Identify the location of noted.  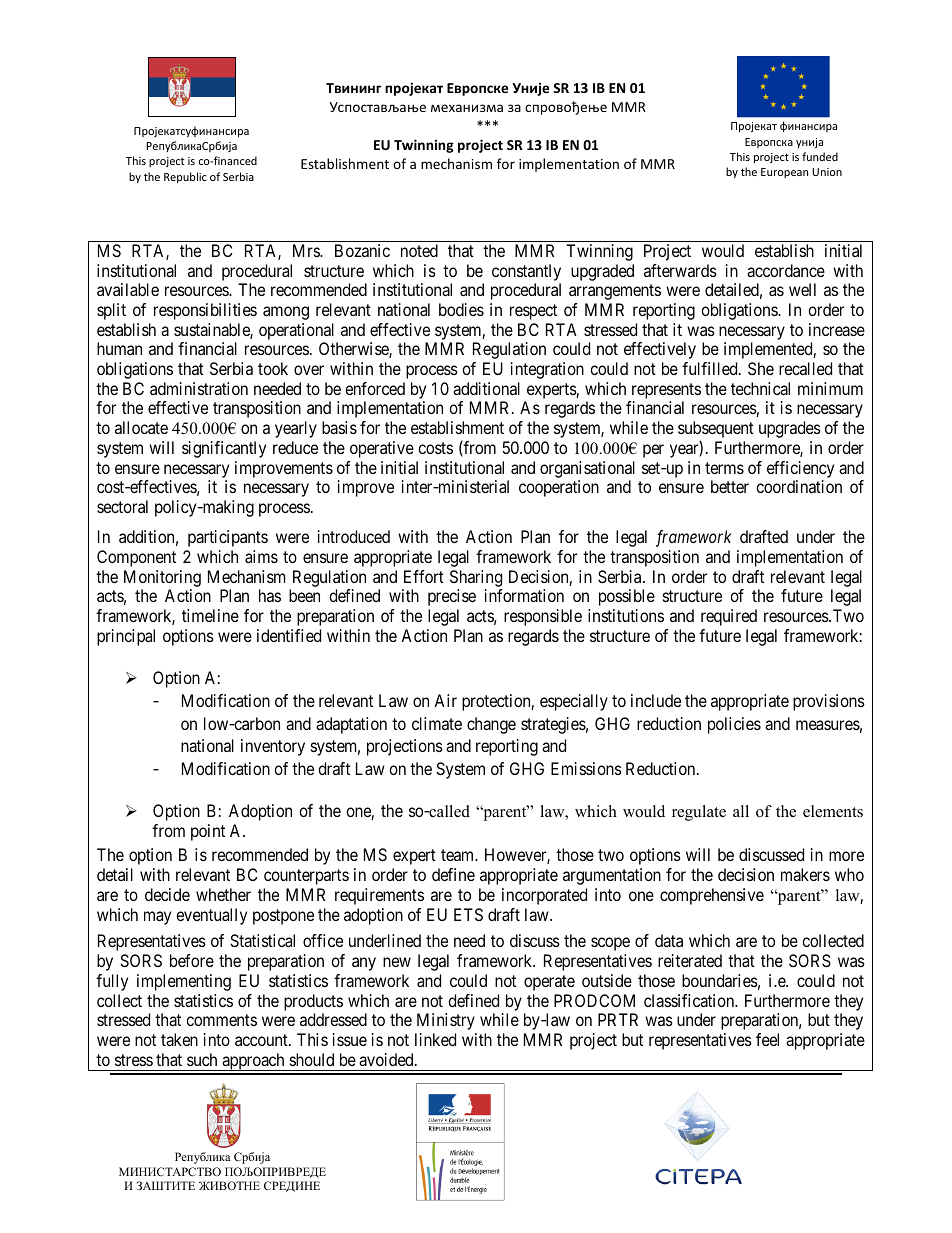
(419, 250).
